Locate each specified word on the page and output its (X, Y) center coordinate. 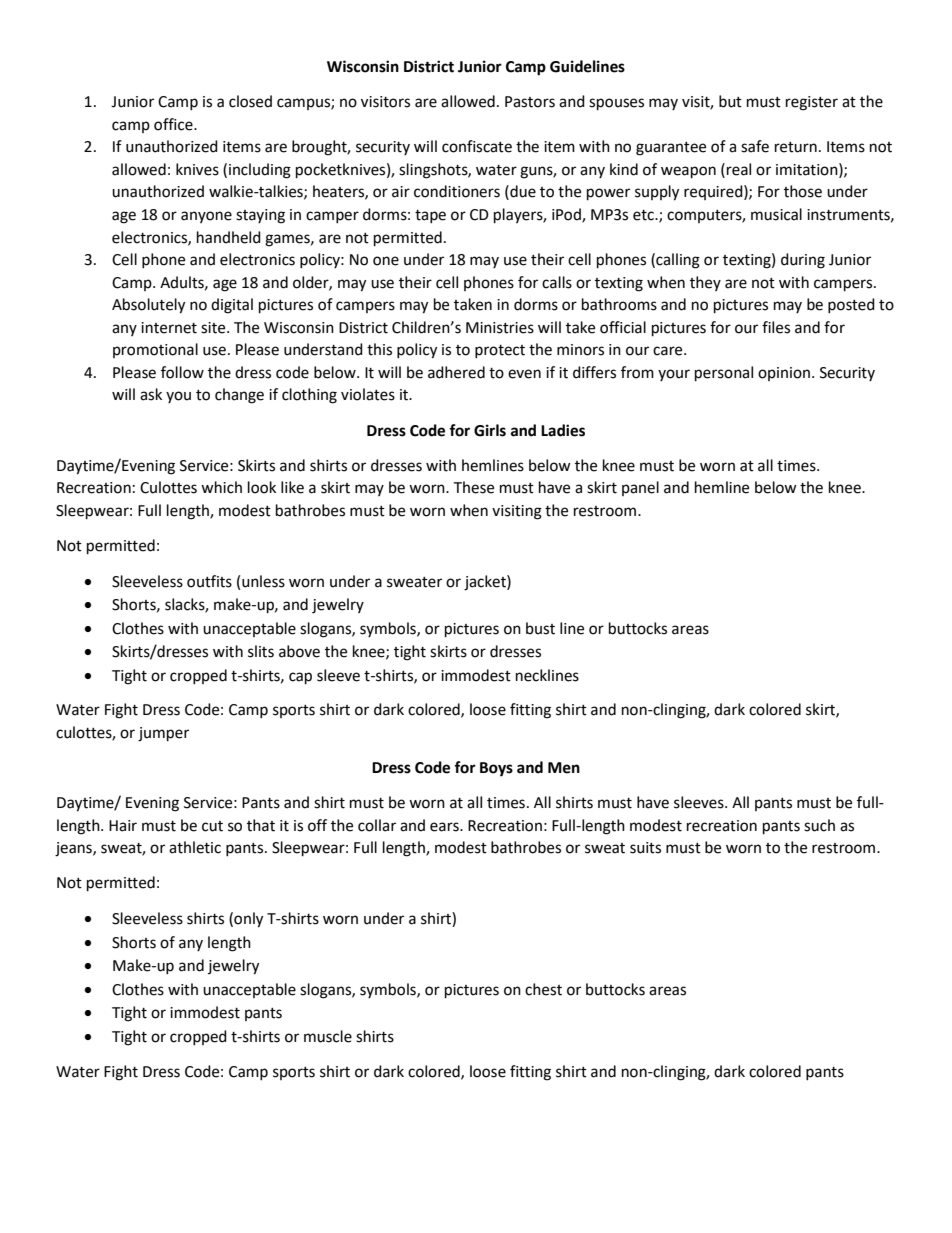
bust (540, 628)
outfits (209, 581)
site (214, 328)
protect (500, 351)
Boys (496, 769)
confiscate (477, 146)
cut (212, 826)
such (819, 825)
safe (755, 146)
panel (640, 488)
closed (250, 101)
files (776, 327)
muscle (328, 1036)
